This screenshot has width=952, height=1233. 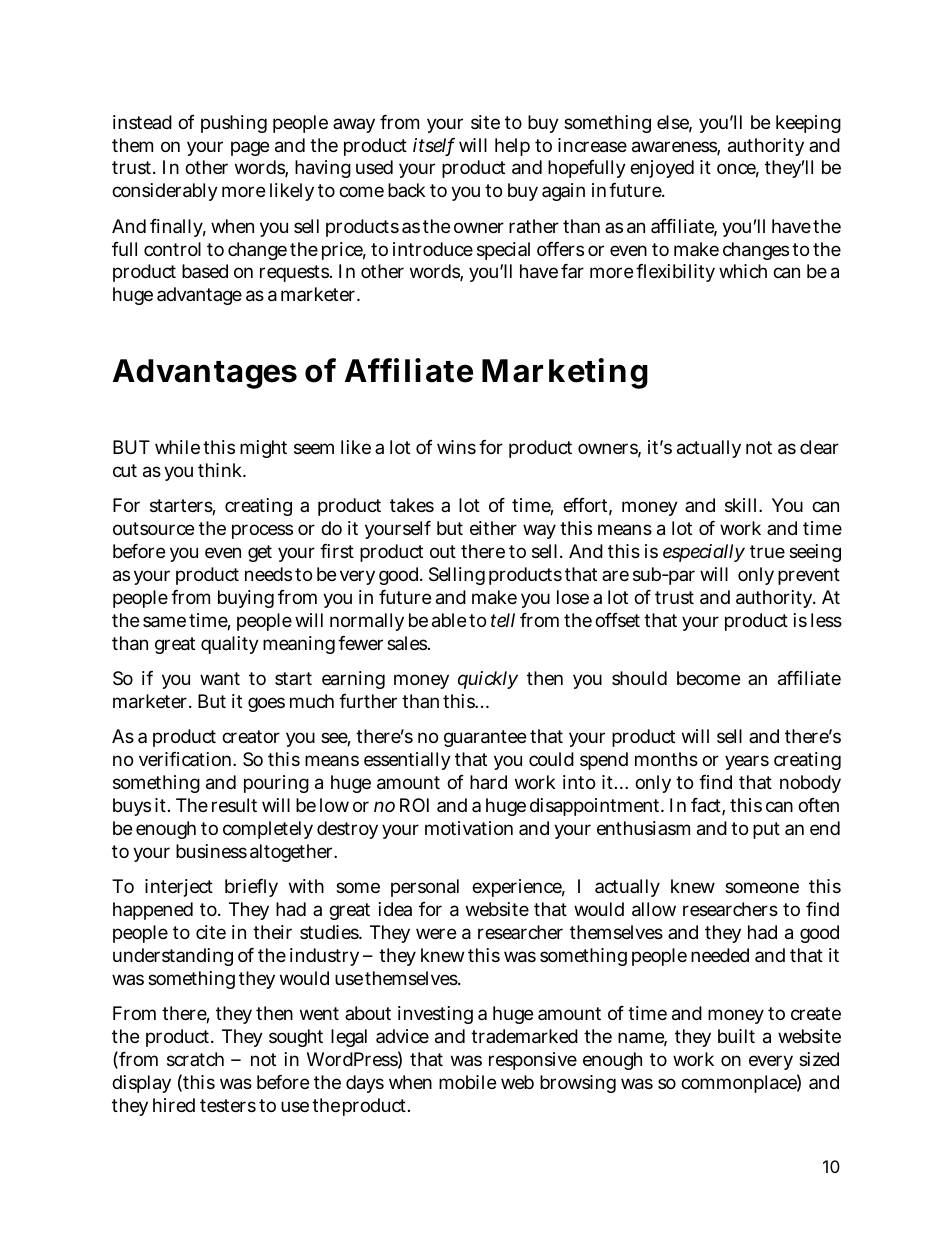 What do you see at coordinates (467, 1082) in the screenshot?
I see `mobile` at bounding box center [467, 1082].
